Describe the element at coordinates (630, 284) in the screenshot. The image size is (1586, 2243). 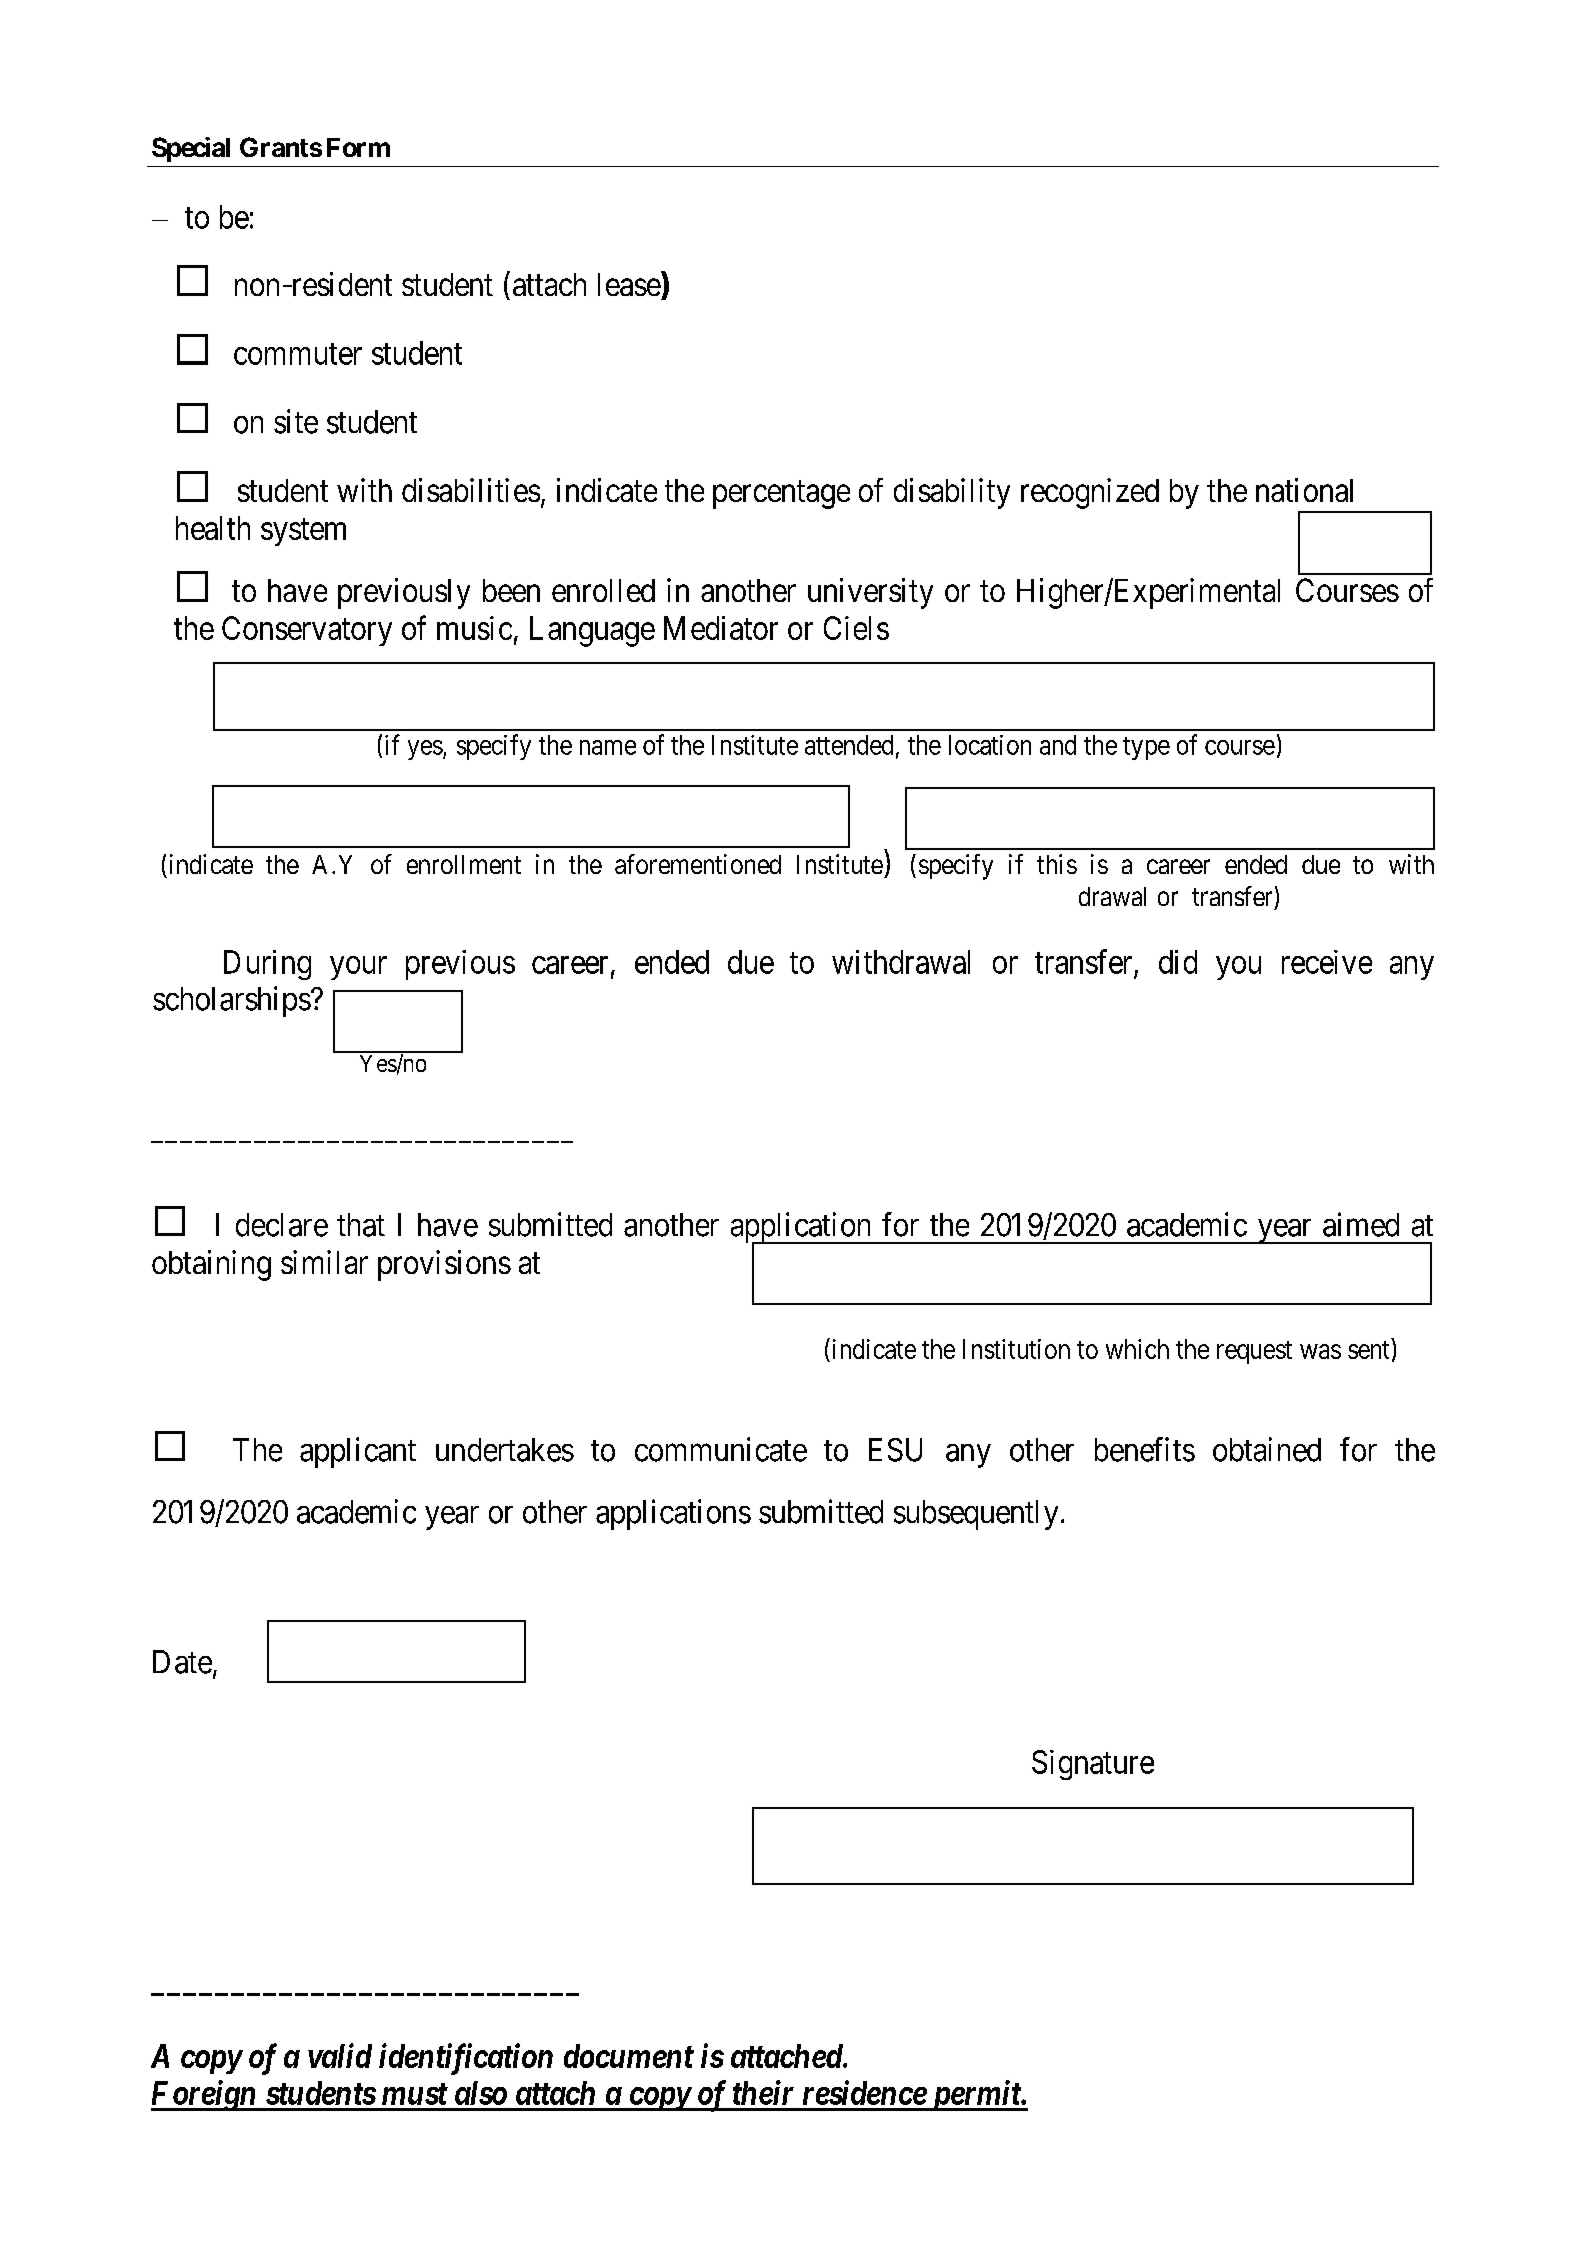
I see `lease` at that location.
